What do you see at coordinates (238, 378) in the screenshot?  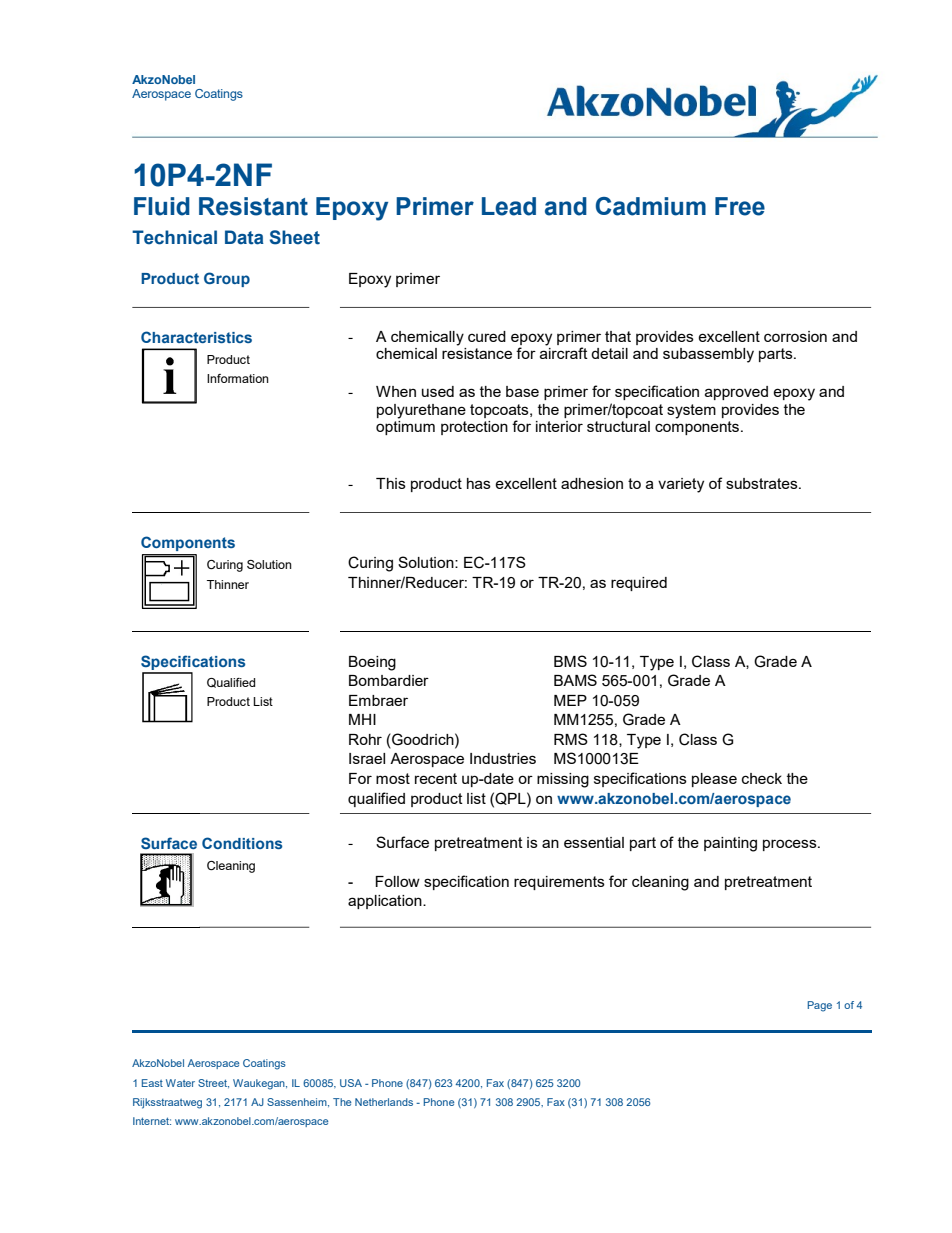 I see `Information` at bounding box center [238, 378].
